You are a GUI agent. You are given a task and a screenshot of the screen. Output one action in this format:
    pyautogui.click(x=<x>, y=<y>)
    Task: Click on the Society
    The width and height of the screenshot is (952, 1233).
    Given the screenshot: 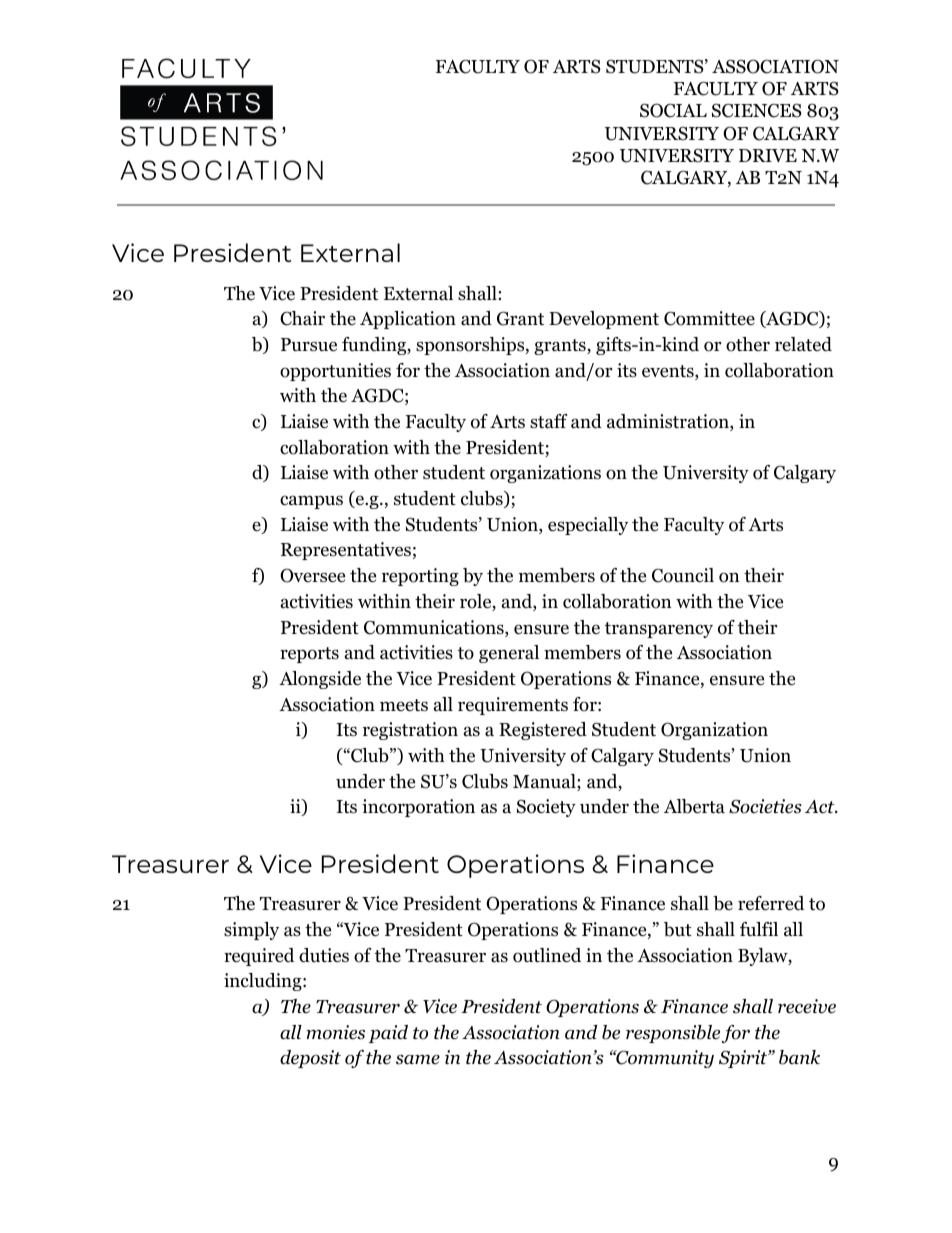 What is the action you would take?
    pyautogui.click(x=546, y=808)
